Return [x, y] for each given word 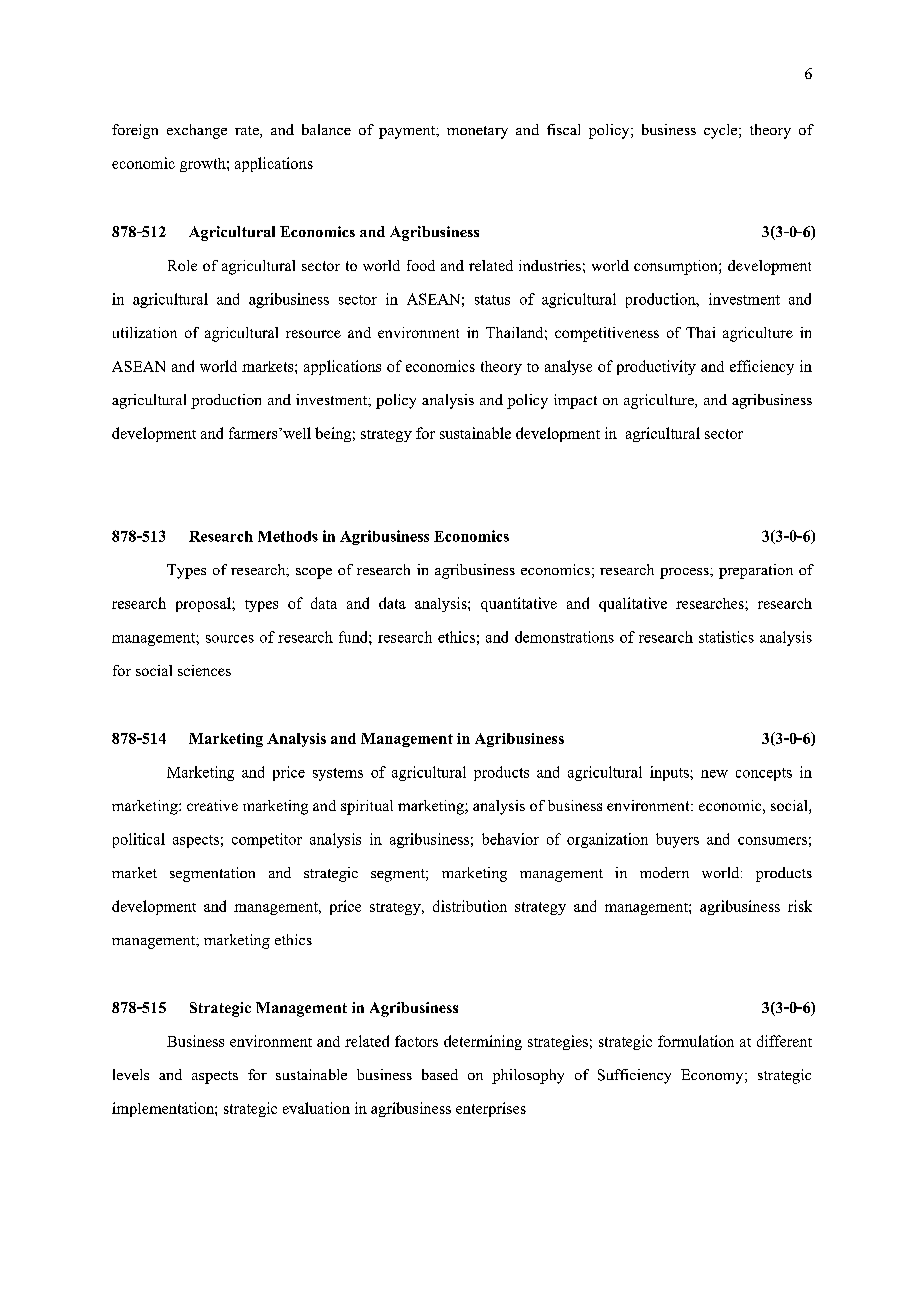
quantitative [519, 604]
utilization [145, 332]
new [714, 774]
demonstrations [564, 637]
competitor [267, 840]
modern [664, 872]
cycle [722, 131]
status [492, 300]
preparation [756, 571]
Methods [288, 536]
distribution [470, 906]
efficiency [762, 367]
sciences [204, 670]
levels [131, 1074]
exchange [197, 131]
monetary [477, 132]
